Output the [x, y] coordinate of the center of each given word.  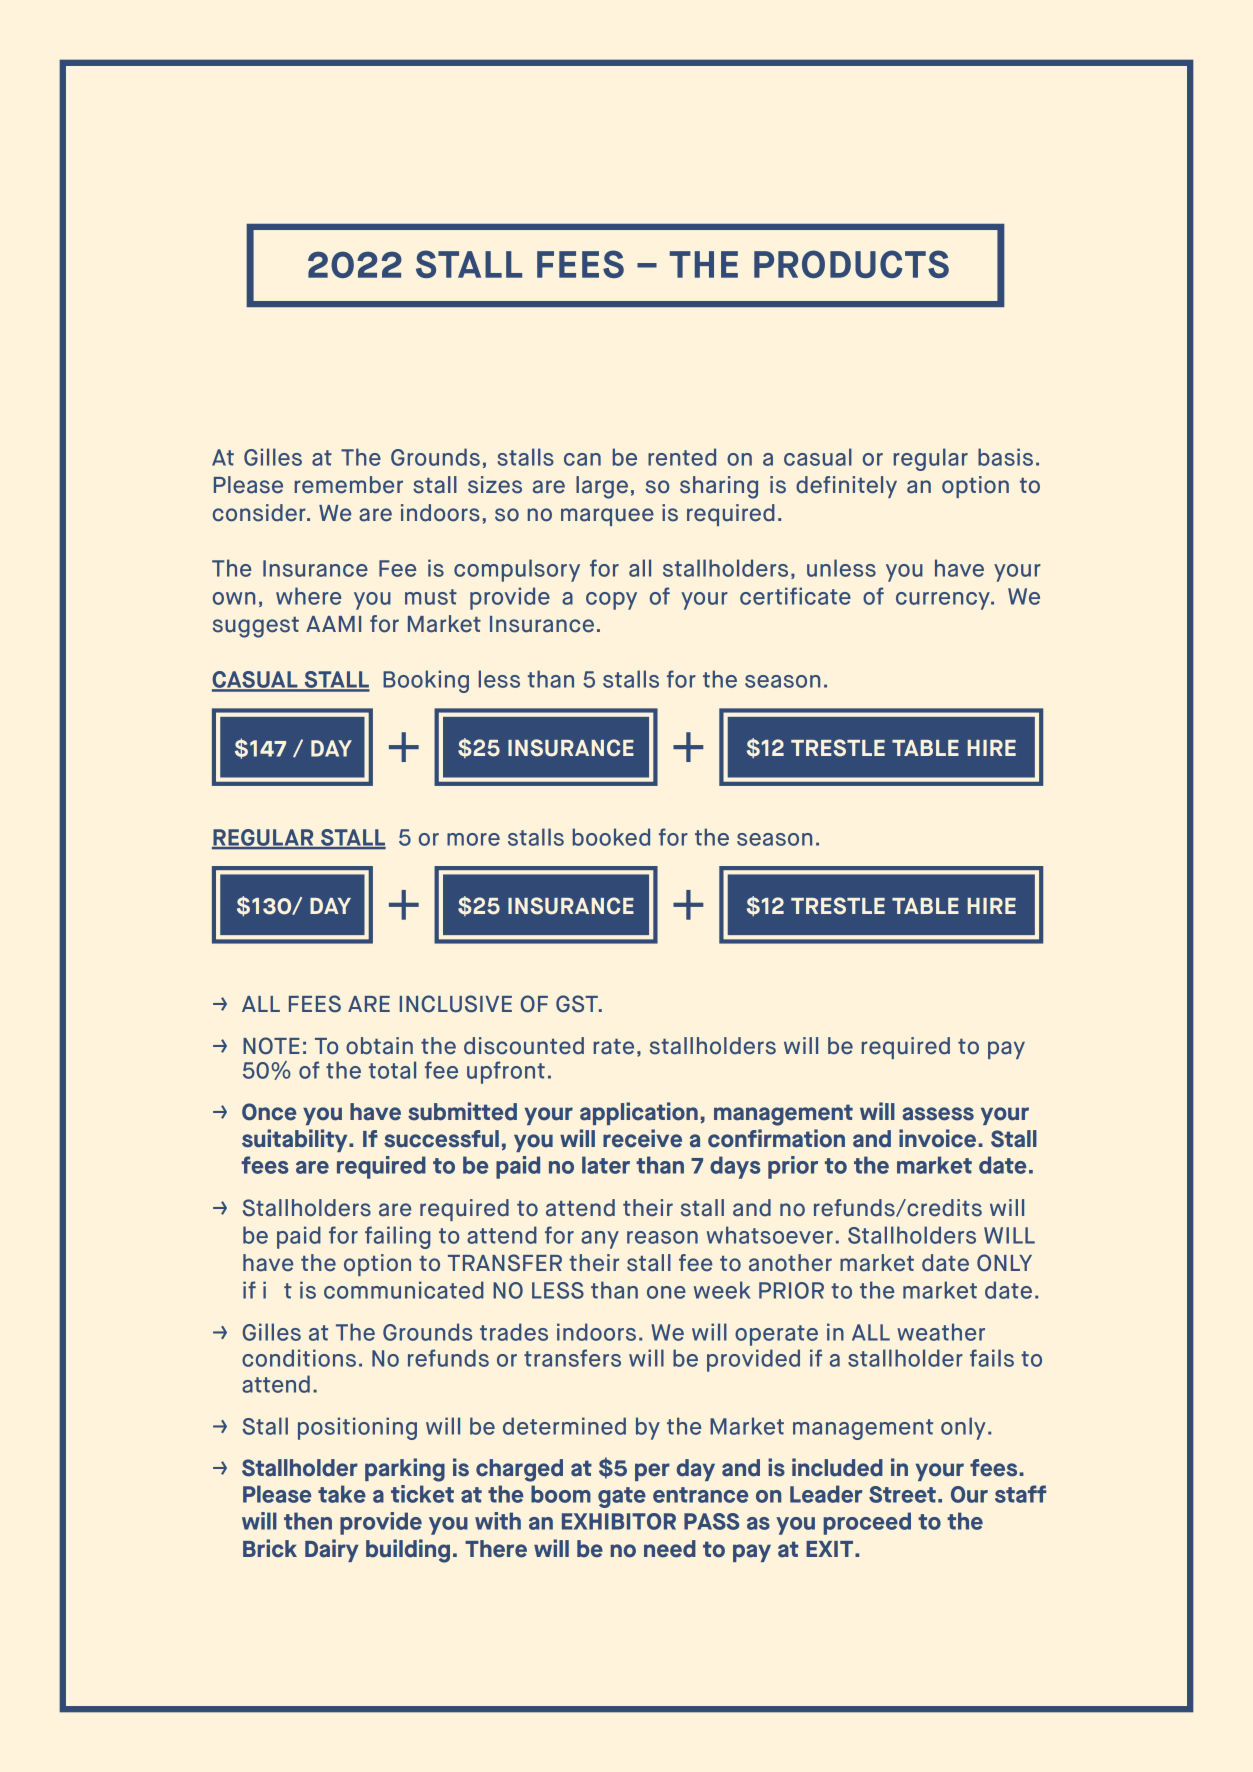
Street [902, 1494]
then [308, 1521]
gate [622, 1497]
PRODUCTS [851, 264]
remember [349, 485]
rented [682, 457]
